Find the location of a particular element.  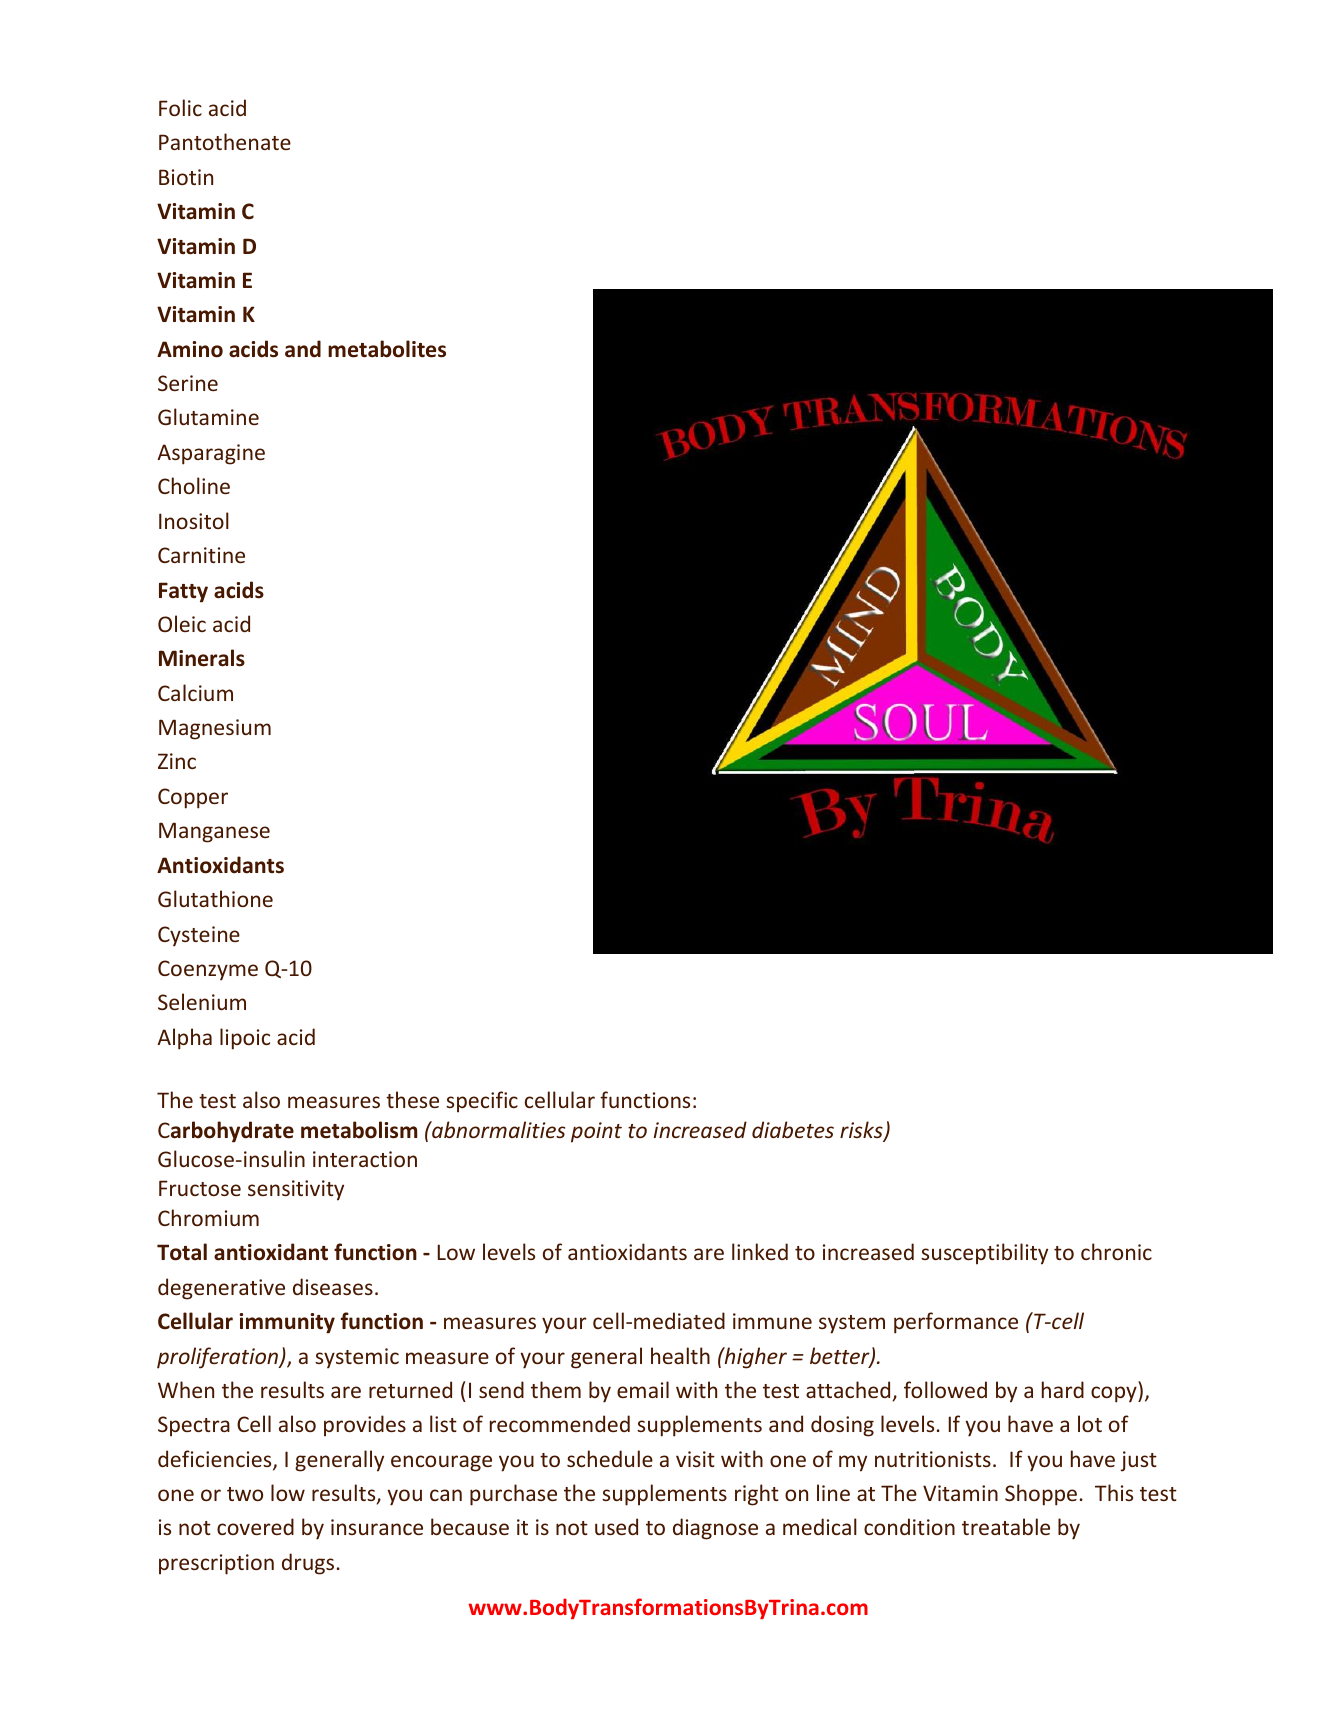

diabetes is located at coordinates (793, 1129).
